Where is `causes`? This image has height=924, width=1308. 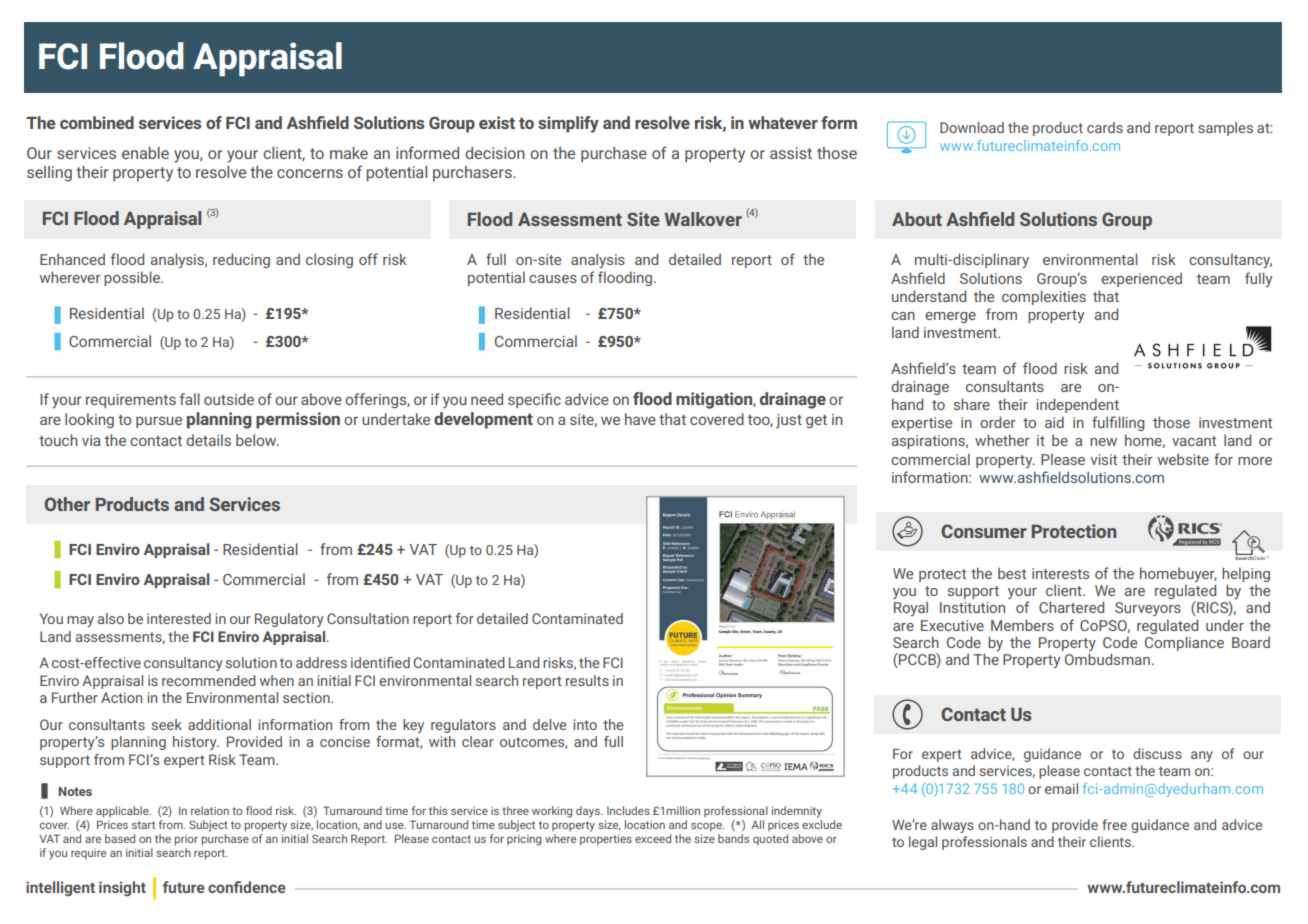
causes is located at coordinates (553, 279).
